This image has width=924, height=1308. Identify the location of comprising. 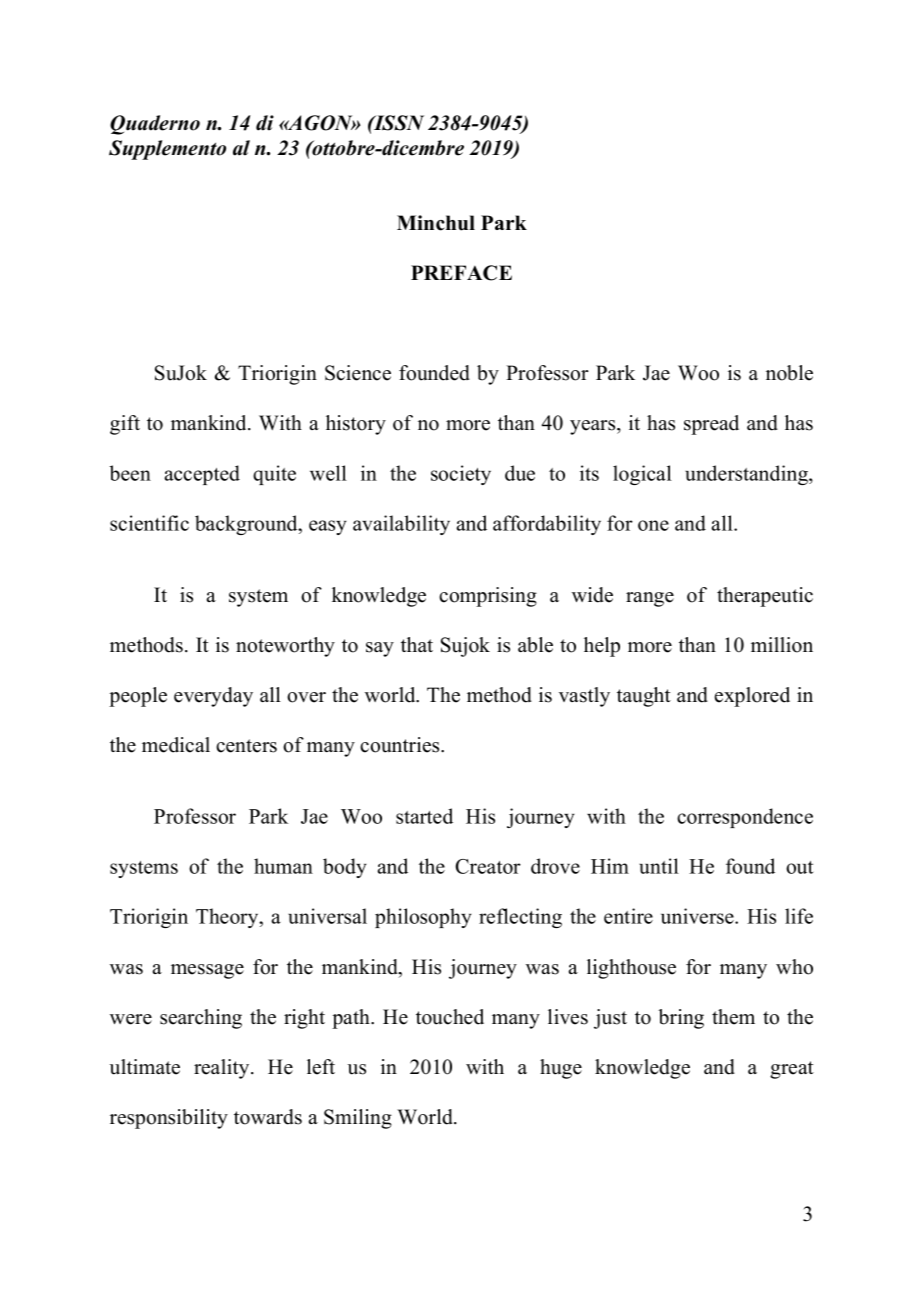
(488, 597).
